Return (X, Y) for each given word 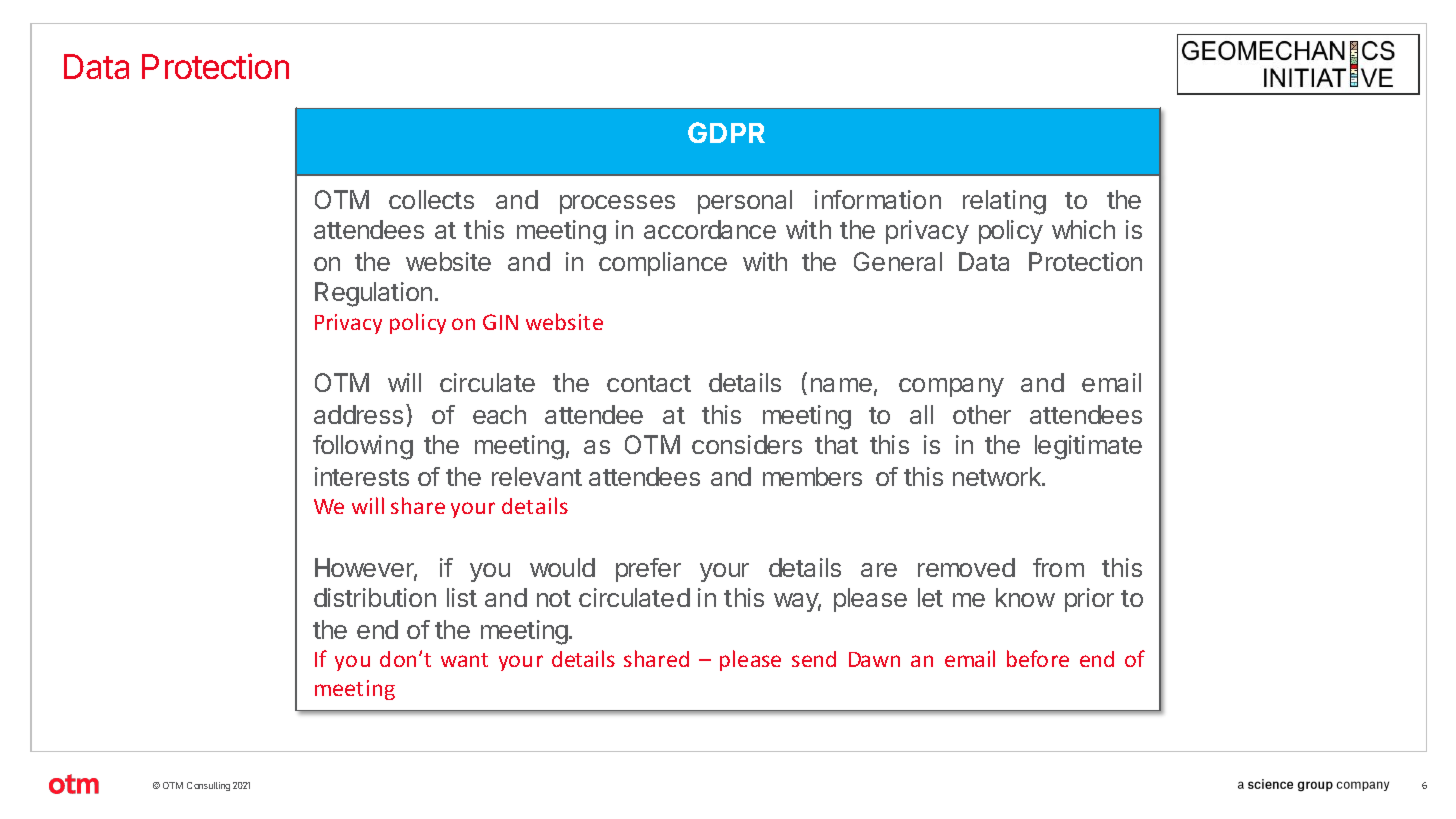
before (1038, 658)
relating (1004, 202)
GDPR (726, 132)
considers (747, 444)
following (363, 447)
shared (656, 658)
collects (431, 199)
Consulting (208, 786)
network (998, 476)
